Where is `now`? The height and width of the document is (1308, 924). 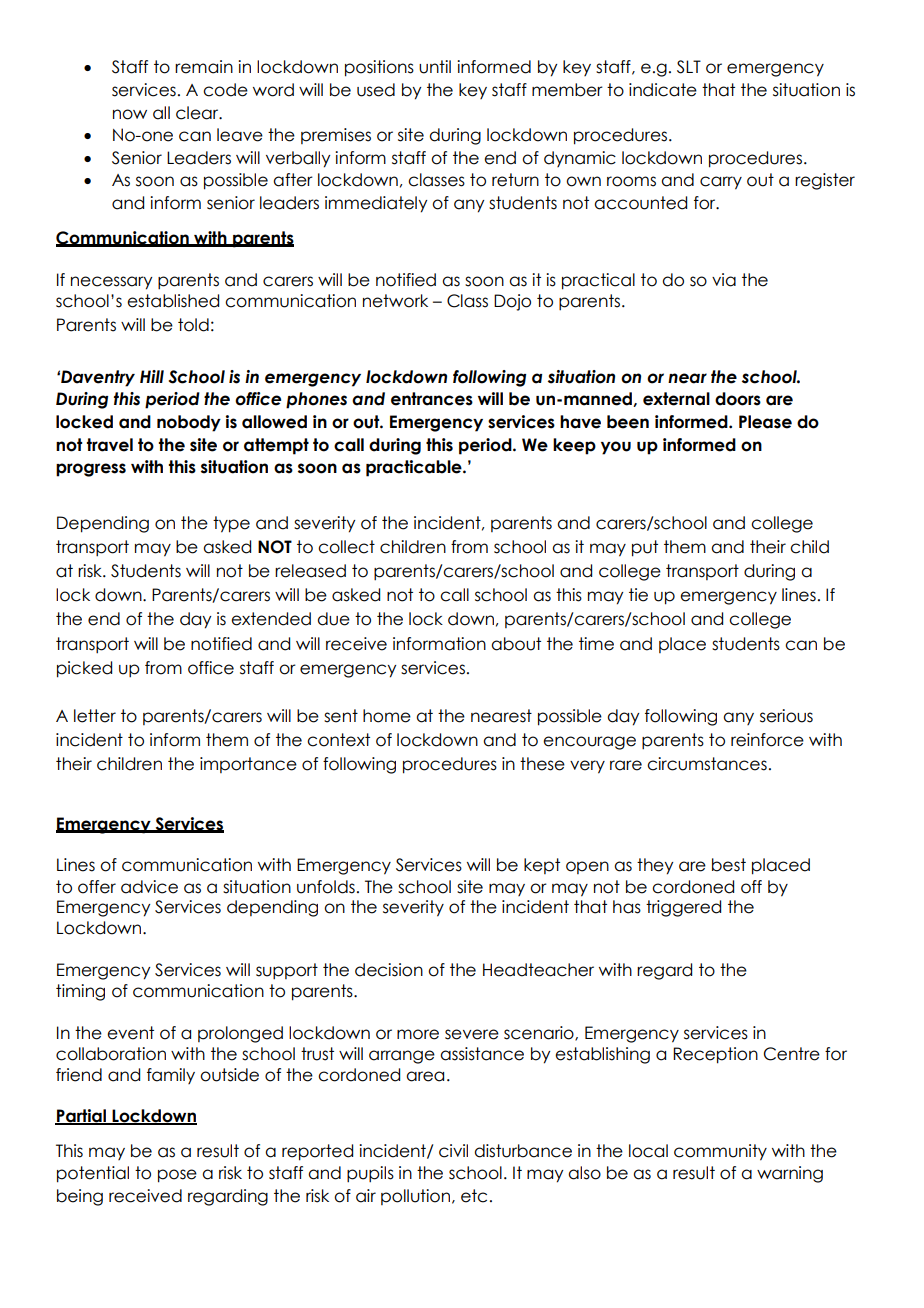
now is located at coordinates (130, 114).
